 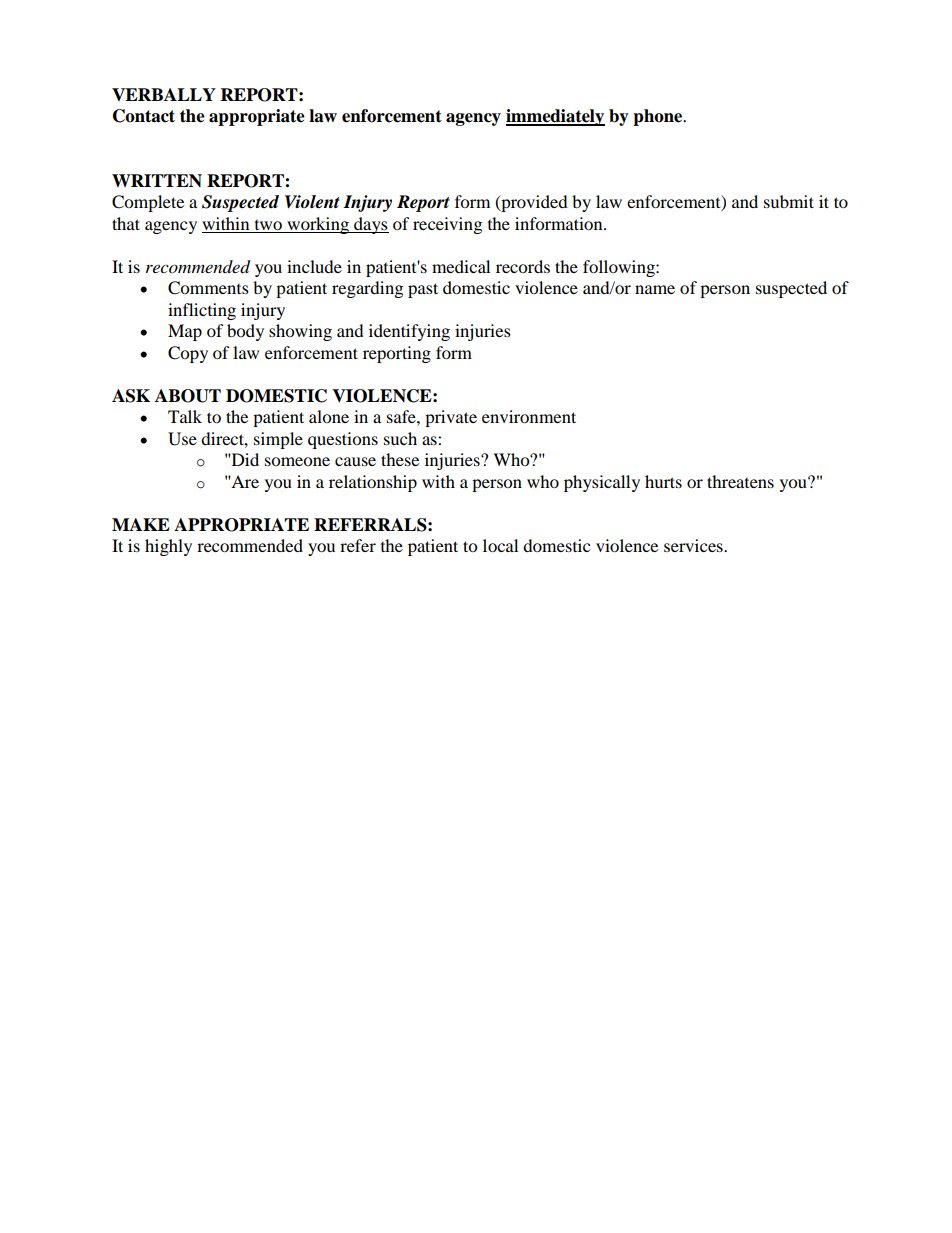 What do you see at coordinates (168, 547) in the screenshot?
I see `highly` at bounding box center [168, 547].
